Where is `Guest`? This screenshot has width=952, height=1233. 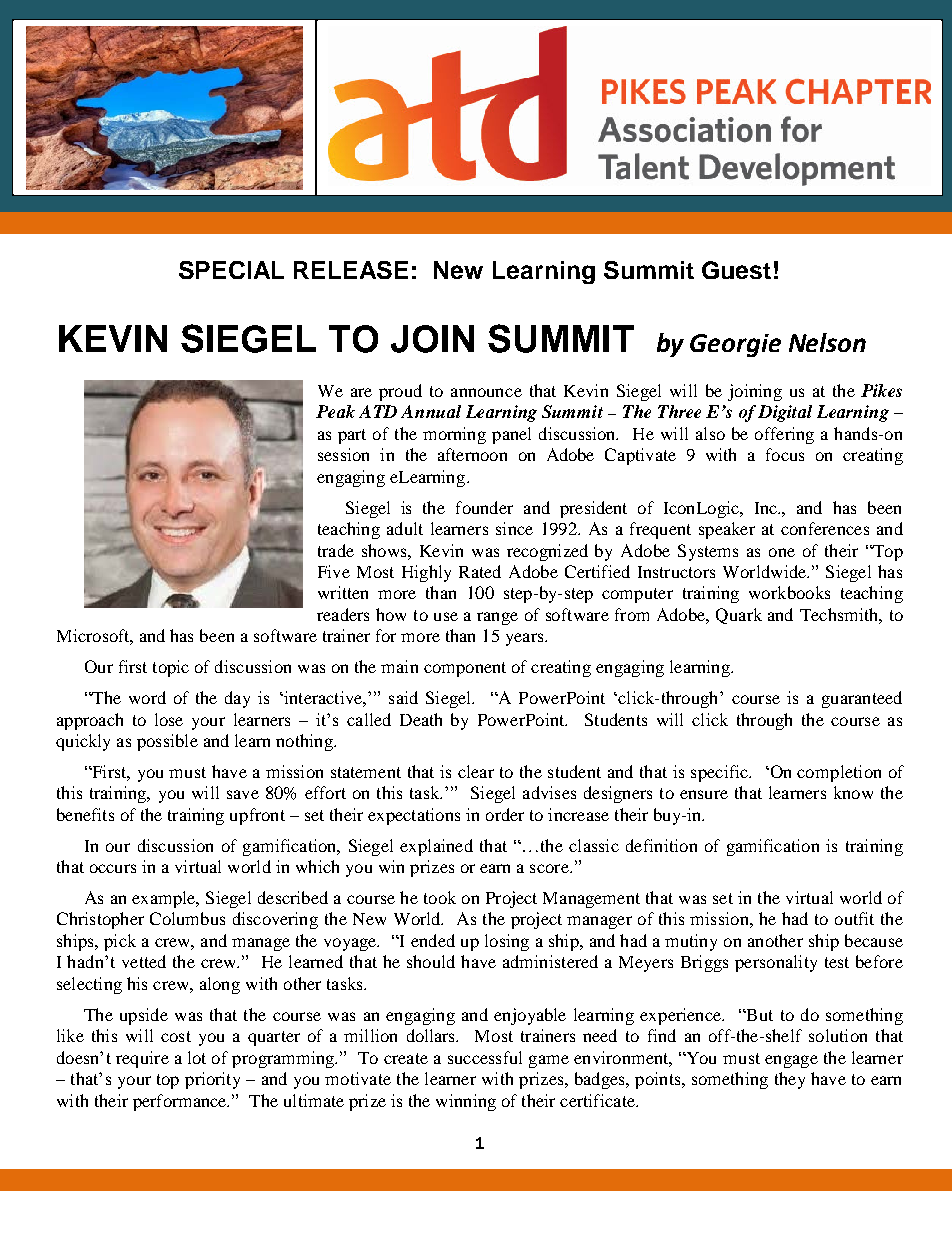
Guest is located at coordinates (736, 270).
